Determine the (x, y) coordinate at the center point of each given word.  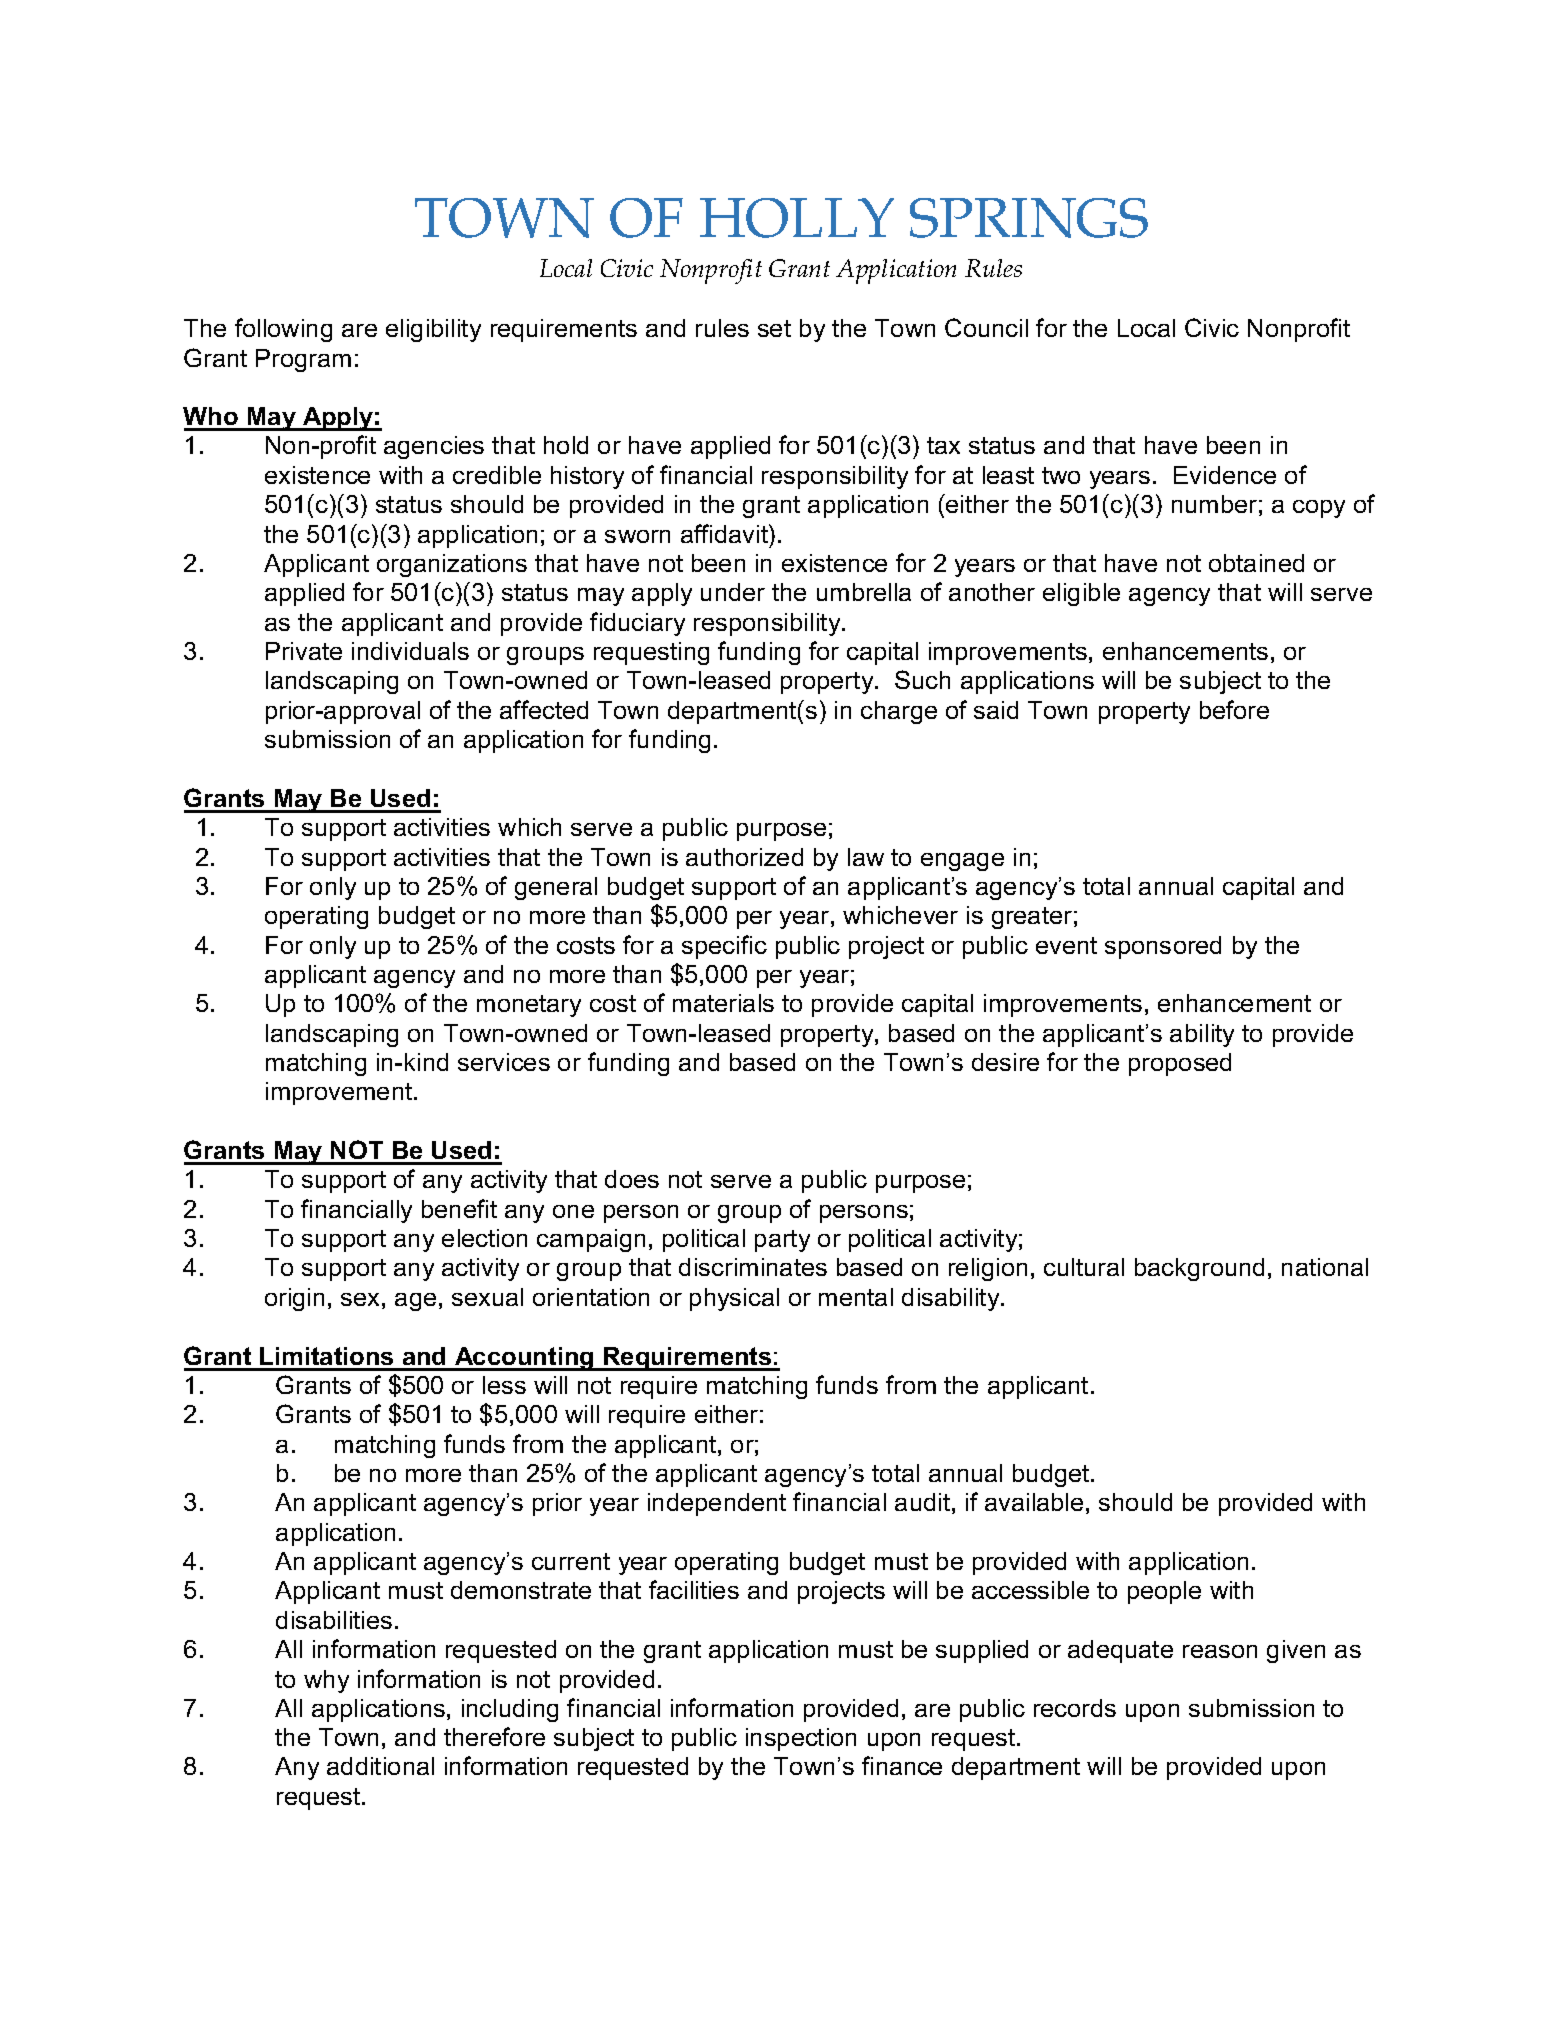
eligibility (433, 330)
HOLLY (797, 218)
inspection (801, 1739)
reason (1220, 1651)
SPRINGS (1029, 218)
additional (380, 1766)
